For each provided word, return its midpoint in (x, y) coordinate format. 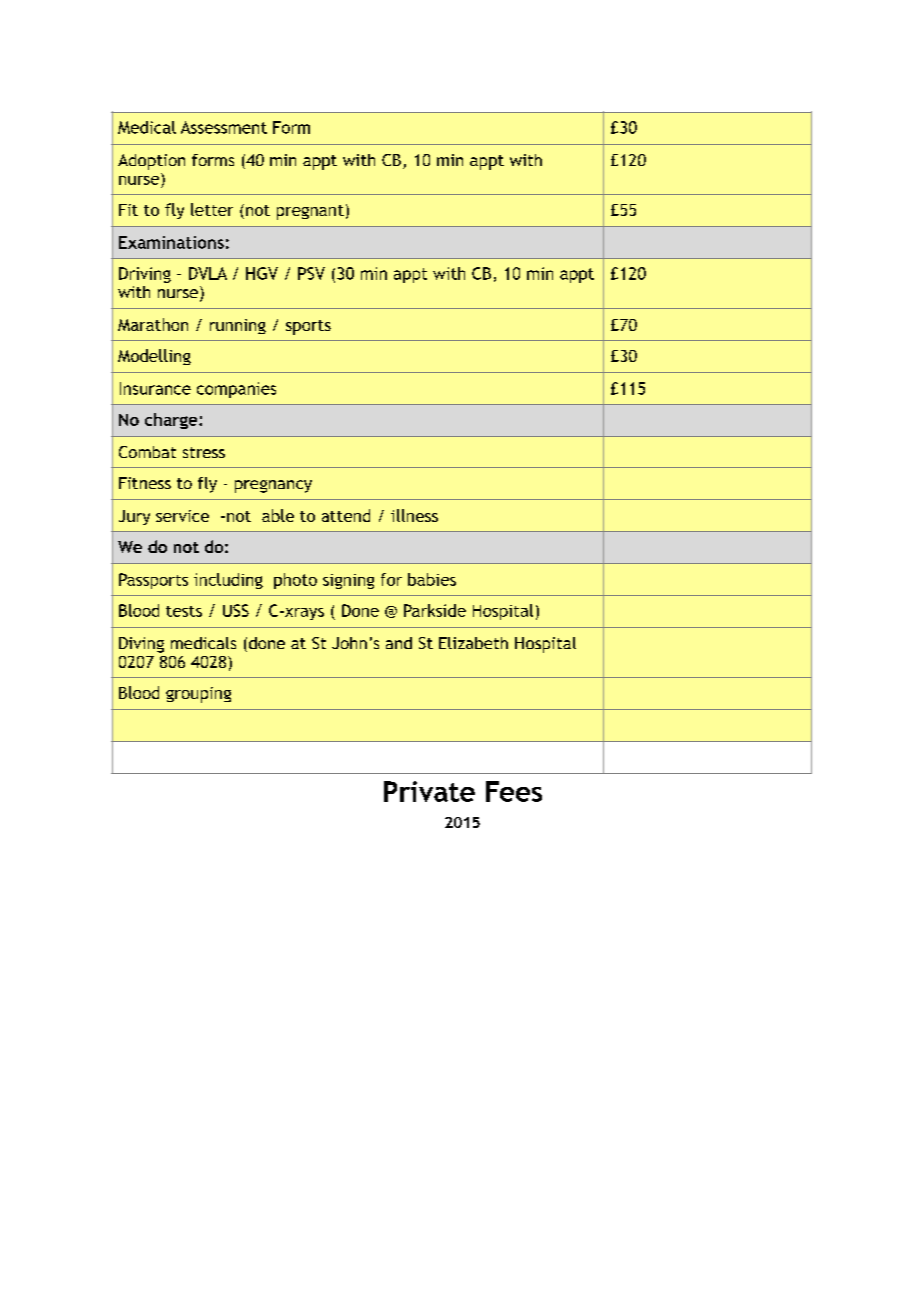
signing (348, 581)
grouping (198, 695)
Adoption (151, 162)
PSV (311, 273)
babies (432, 579)
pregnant (310, 212)
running (238, 326)
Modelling (154, 357)
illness (414, 515)
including (228, 581)
